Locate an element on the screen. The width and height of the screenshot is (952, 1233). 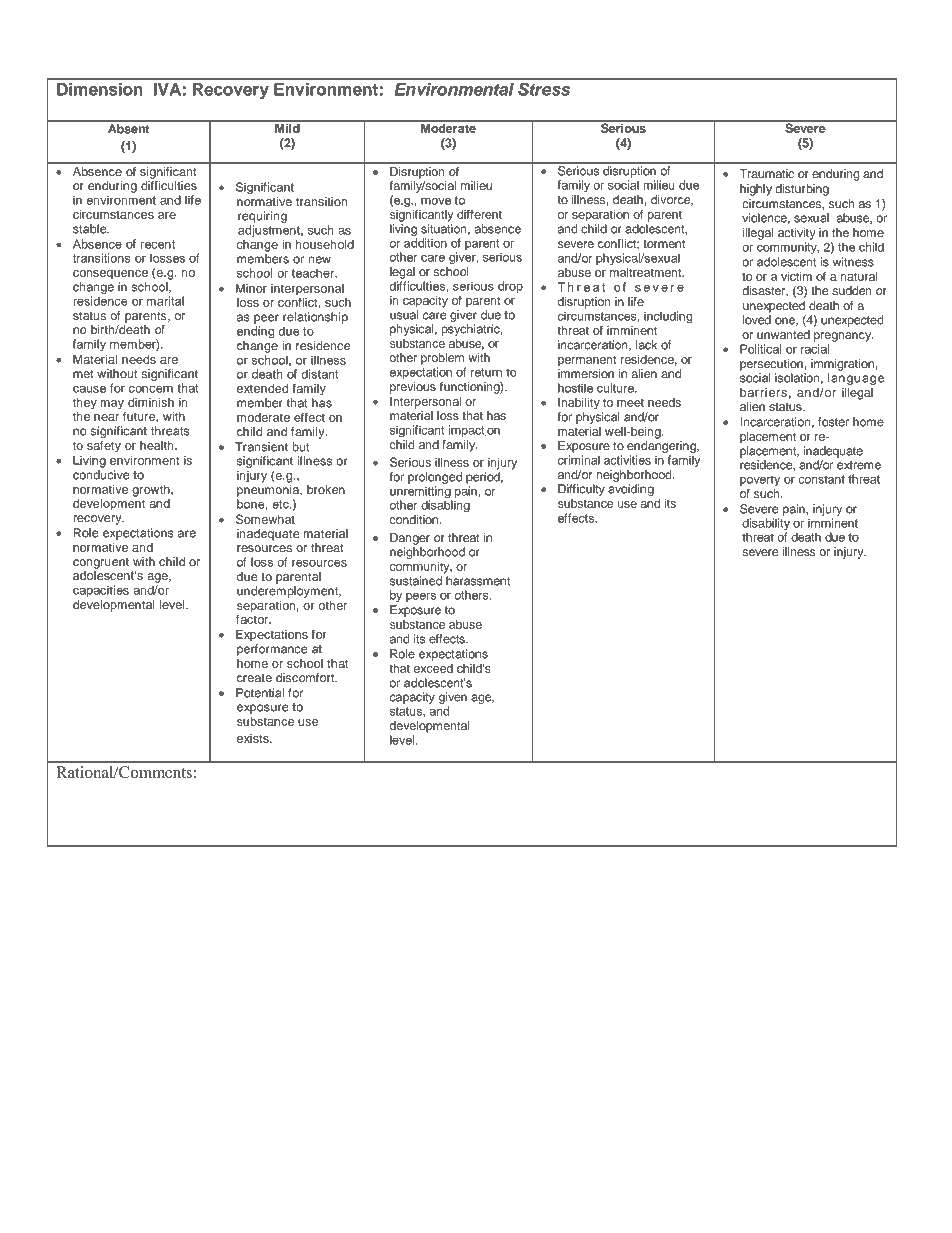
exists is located at coordinates (254, 738).
